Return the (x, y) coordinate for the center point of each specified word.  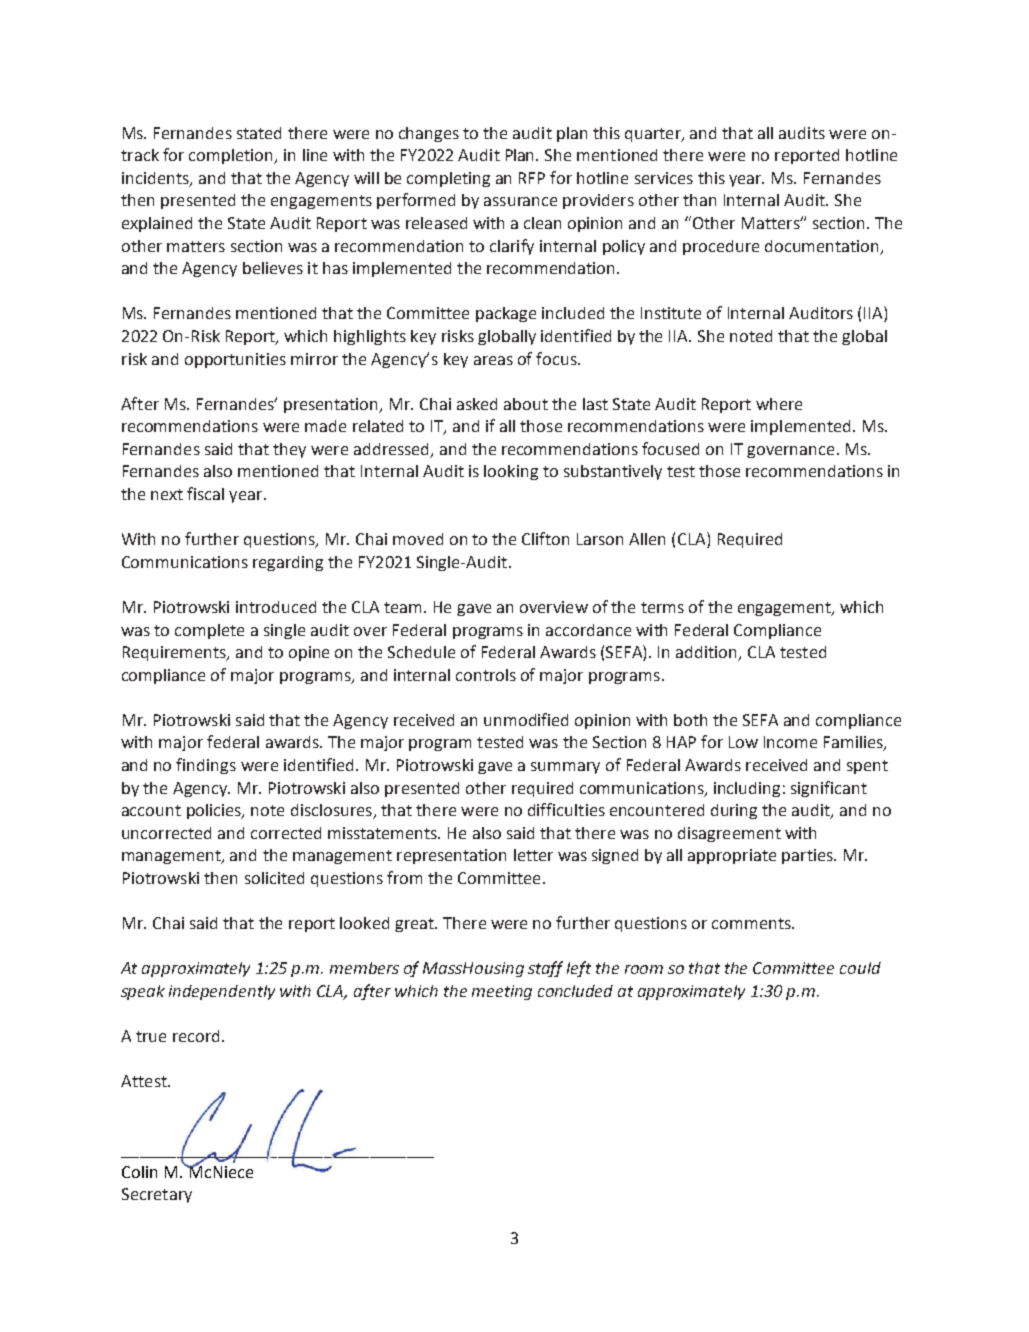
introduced (276, 607)
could (860, 968)
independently (222, 992)
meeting (502, 992)
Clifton (545, 538)
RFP (532, 178)
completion (232, 156)
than (699, 200)
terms (662, 607)
